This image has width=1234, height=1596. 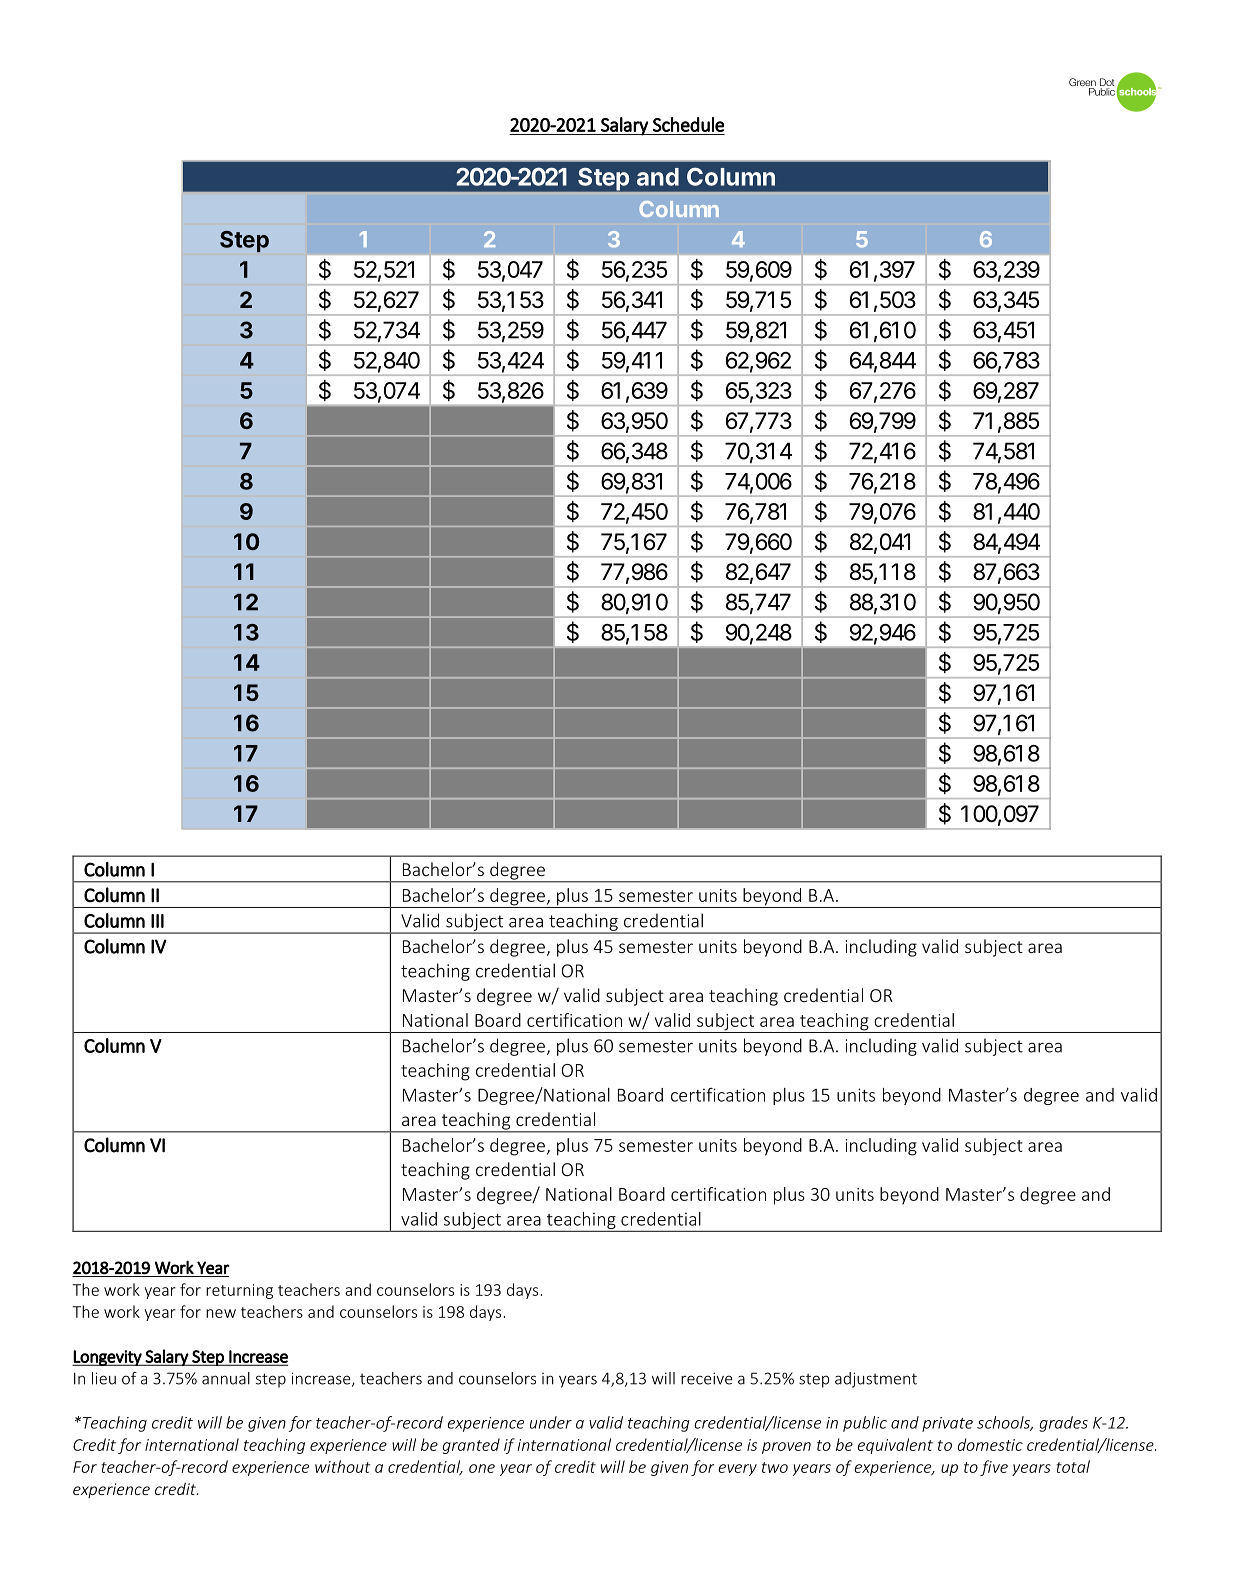 What do you see at coordinates (947, 1424) in the image?
I see `private` at bounding box center [947, 1424].
